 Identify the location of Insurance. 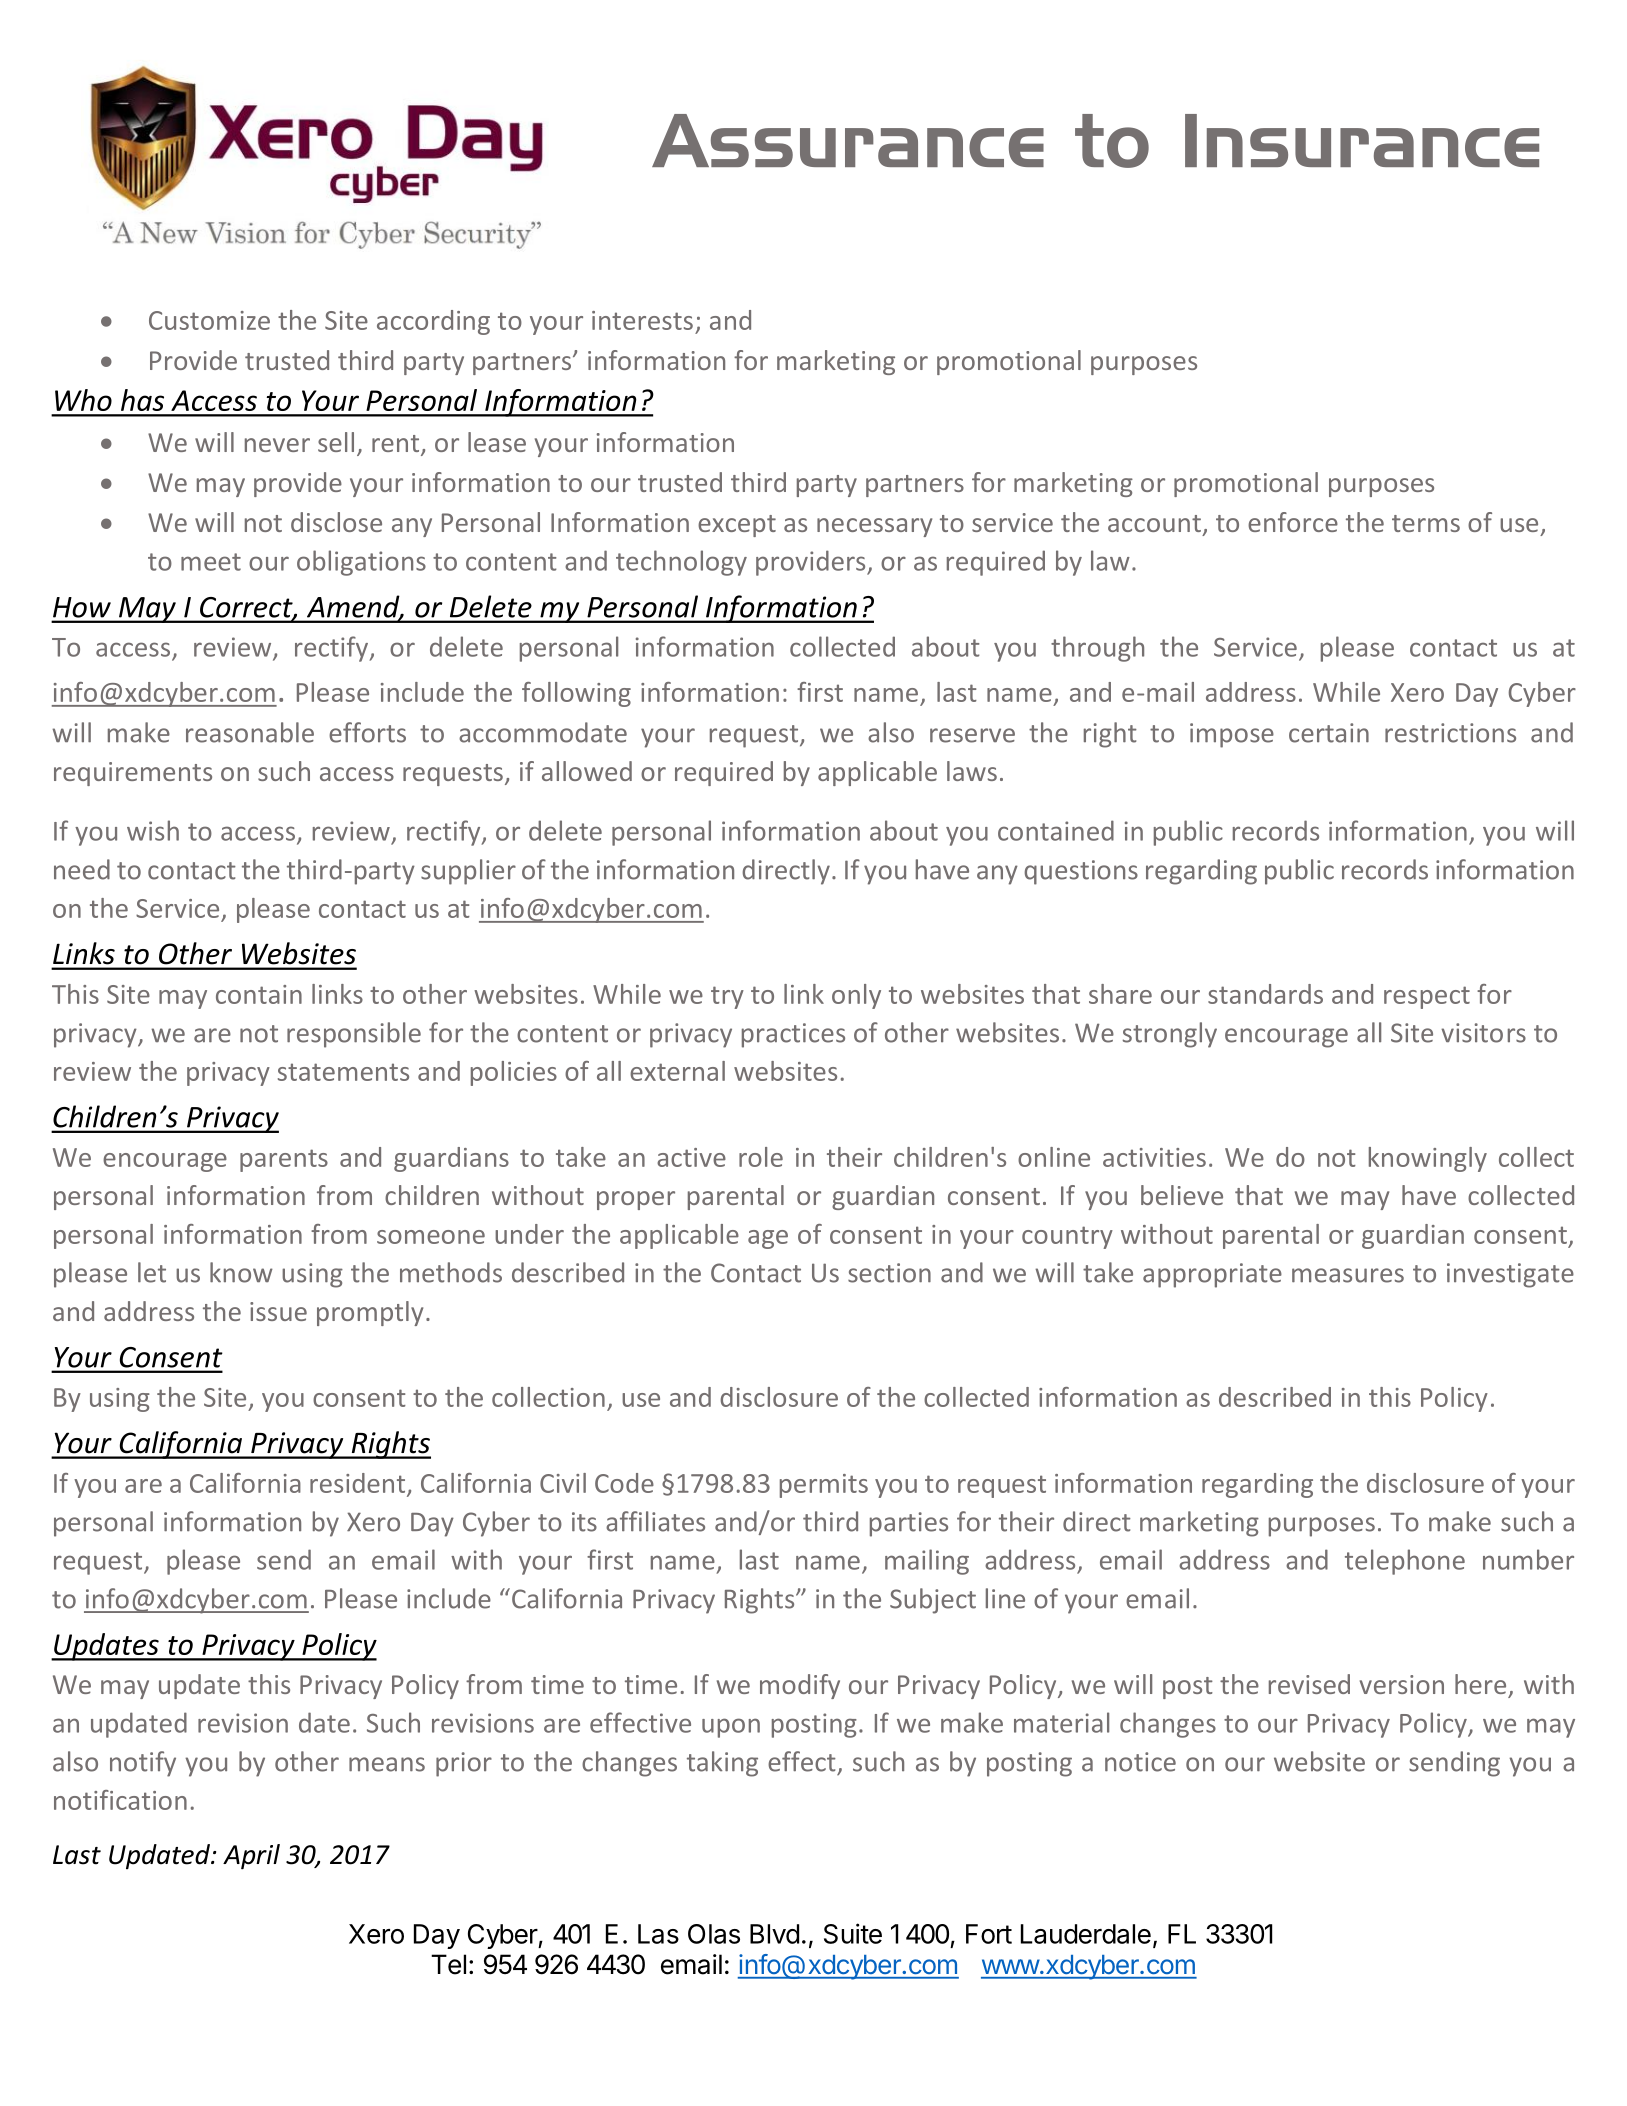
(1362, 140).
